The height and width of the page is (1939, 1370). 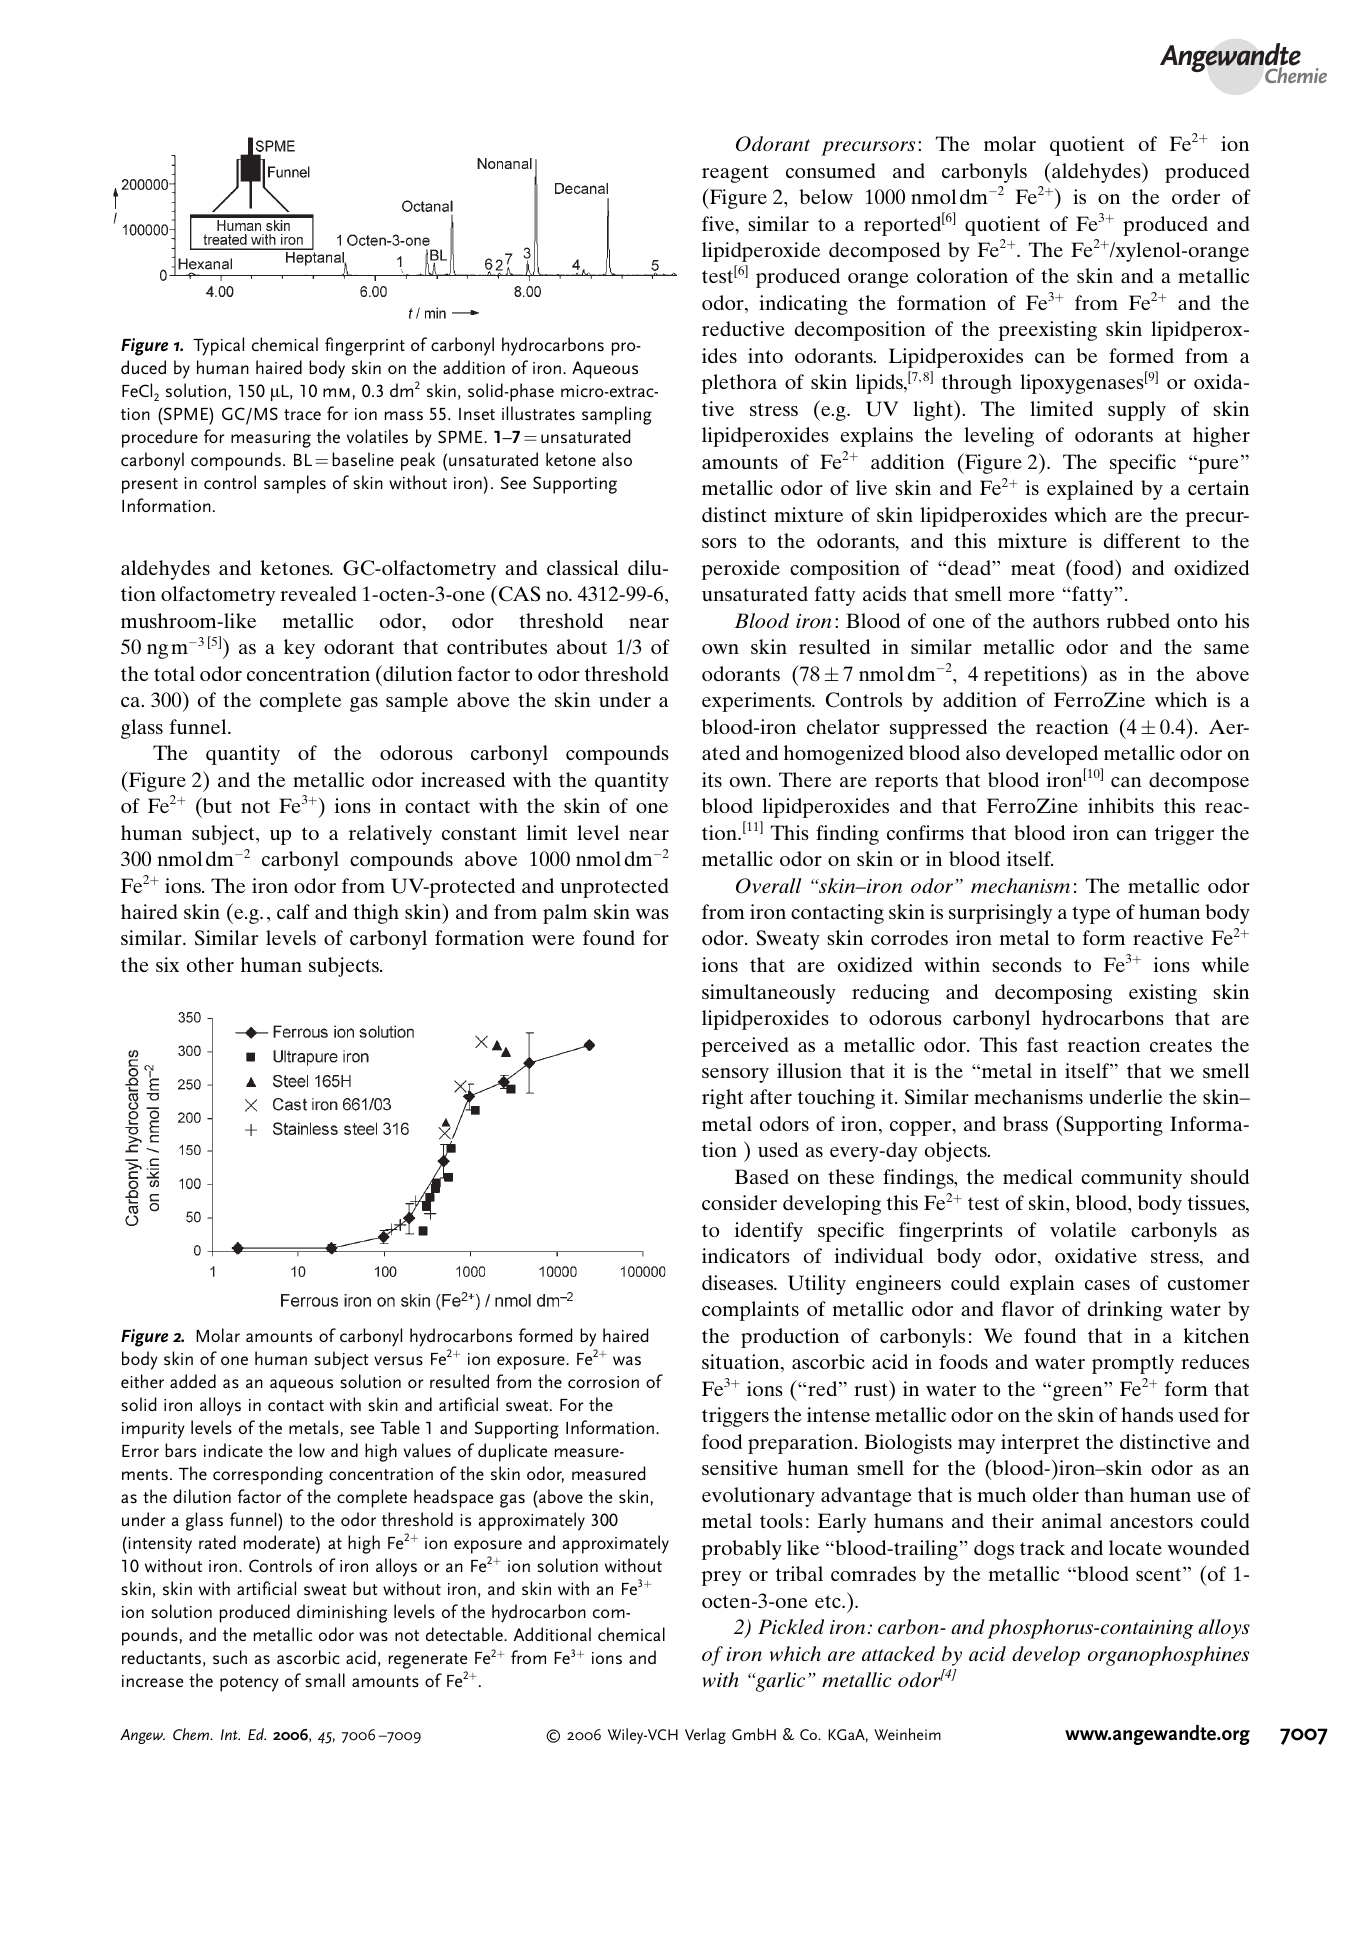 What do you see at coordinates (1091, 915) in the page?
I see `type` at bounding box center [1091, 915].
